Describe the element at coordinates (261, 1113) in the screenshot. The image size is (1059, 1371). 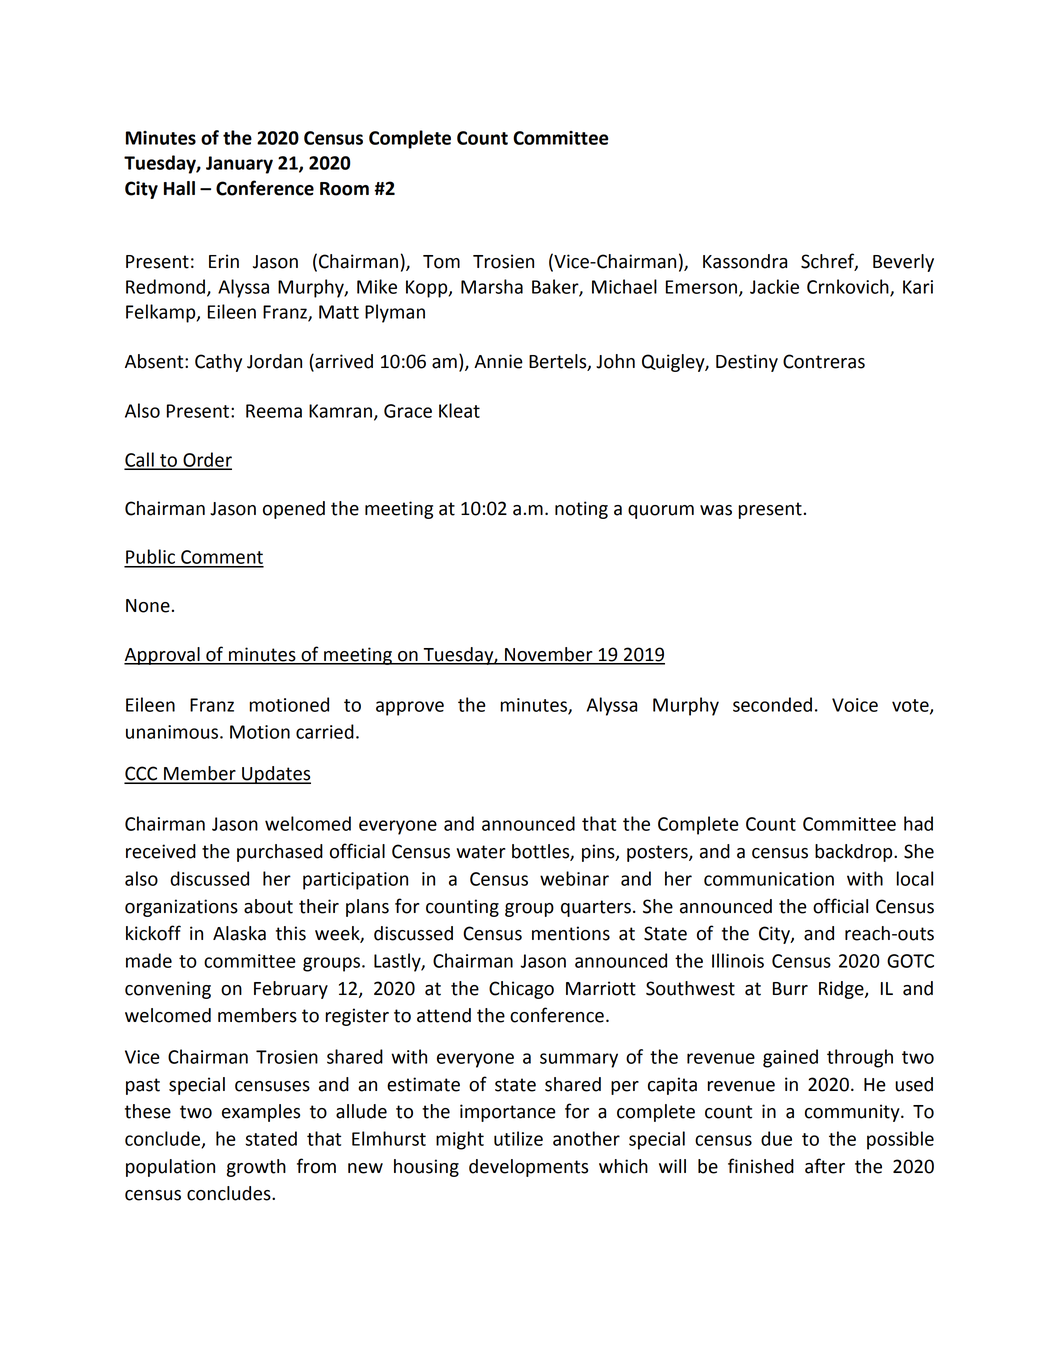
I see `examples` at that location.
